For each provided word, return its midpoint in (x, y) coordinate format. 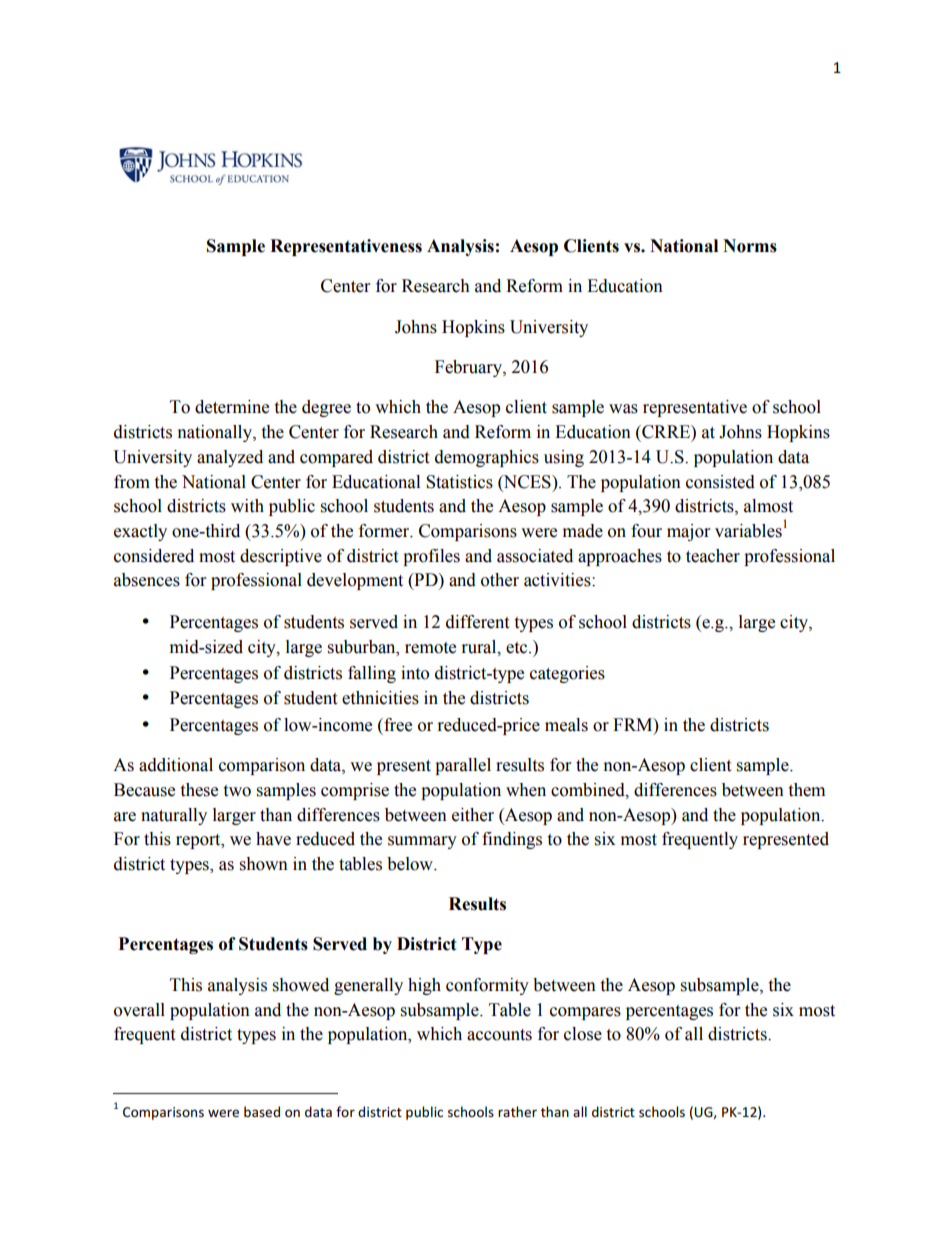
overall (139, 1010)
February (469, 368)
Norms (750, 246)
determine (232, 407)
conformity (487, 986)
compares (585, 1013)
